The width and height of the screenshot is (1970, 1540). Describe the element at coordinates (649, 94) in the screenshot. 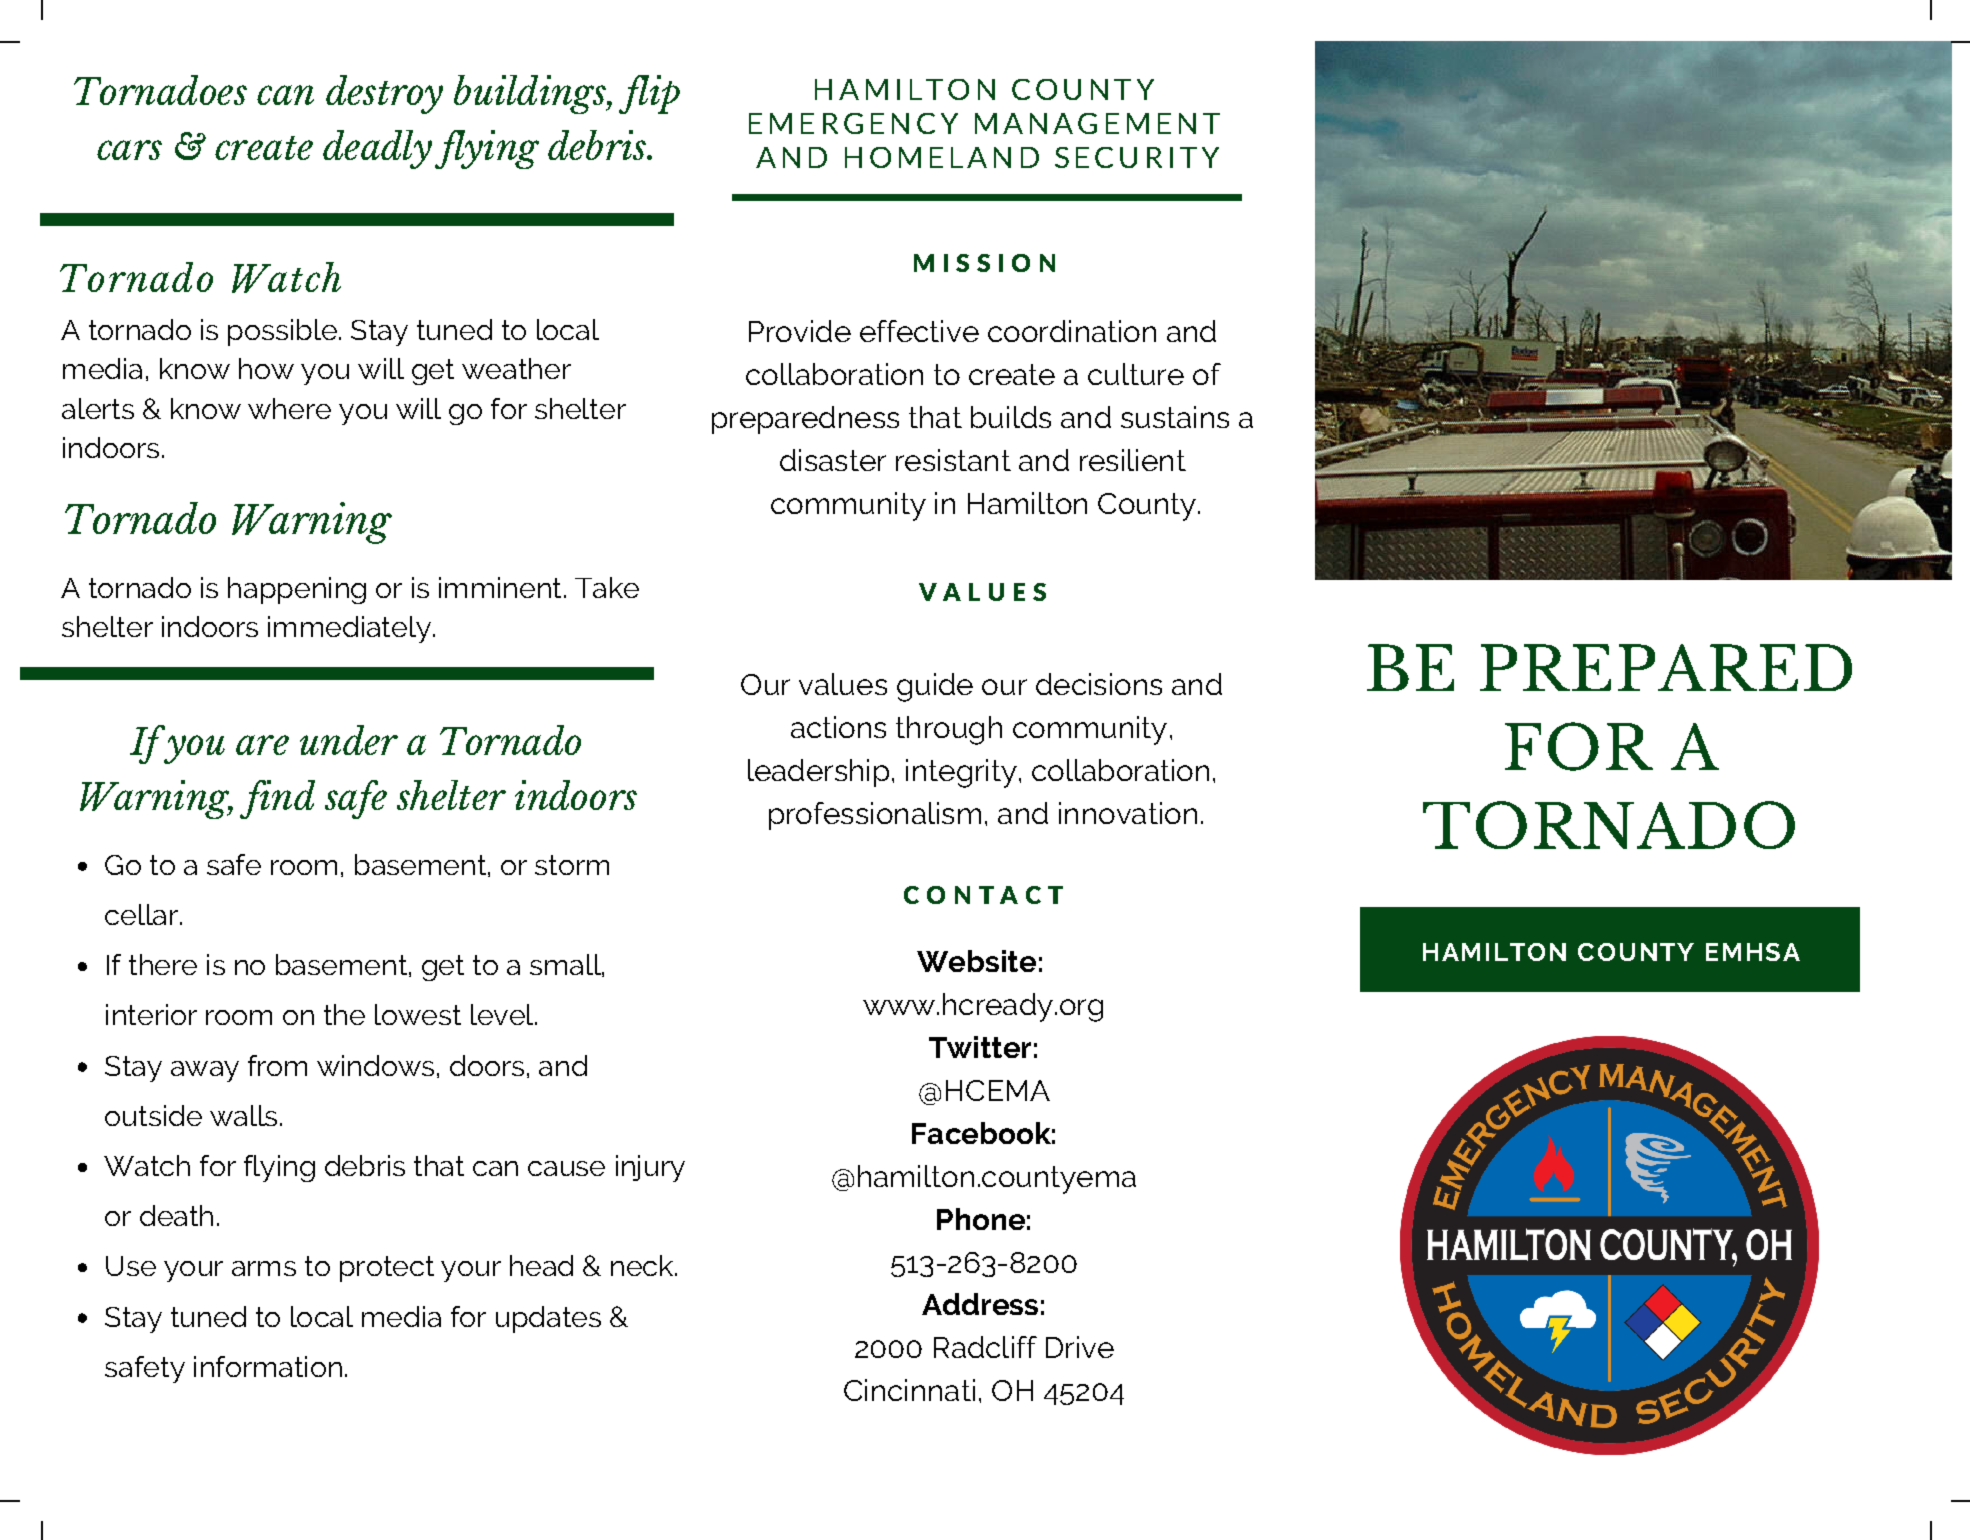

I see `flip` at that location.
